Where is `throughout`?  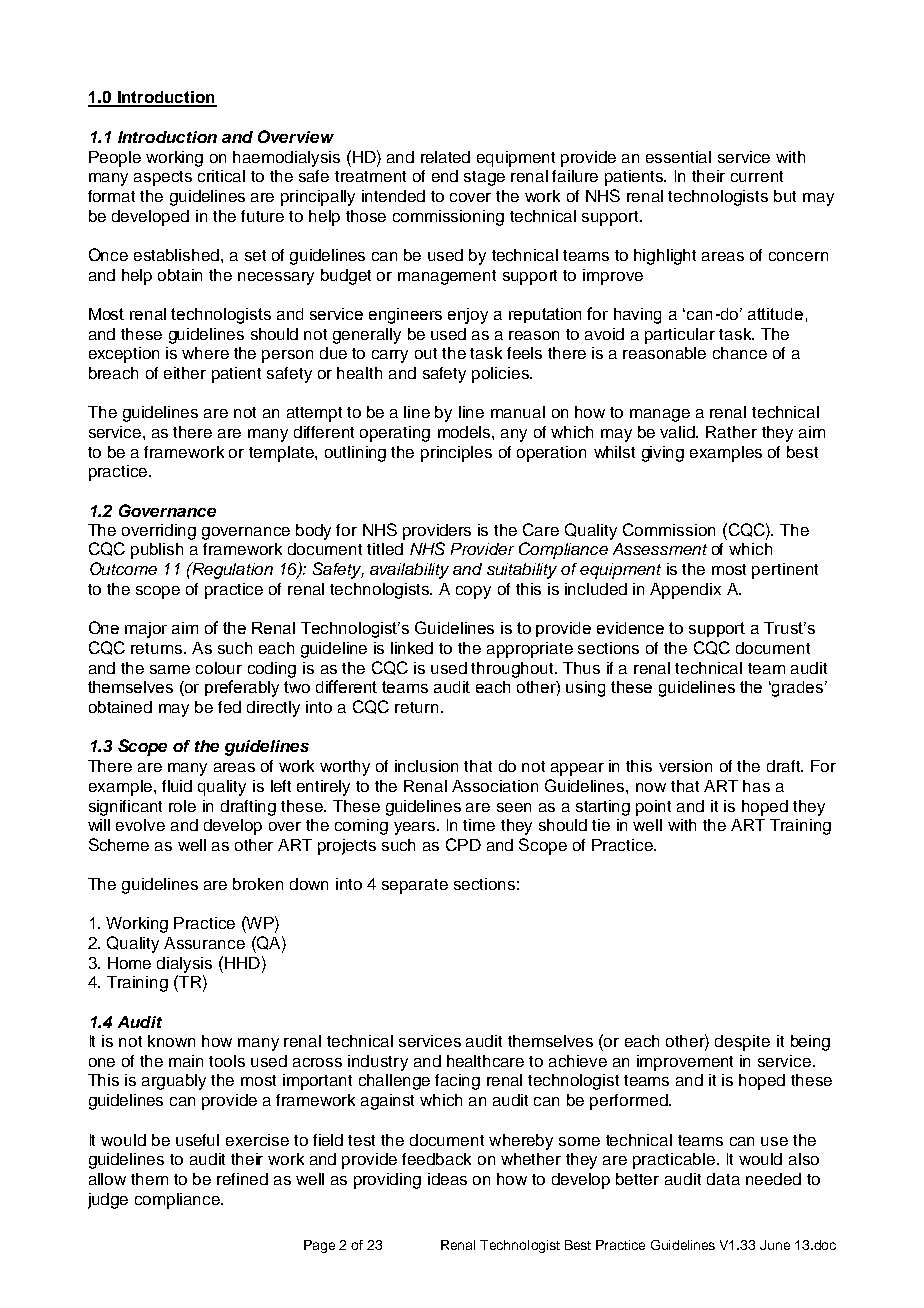
throughout is located at coordinates (513, 670).
